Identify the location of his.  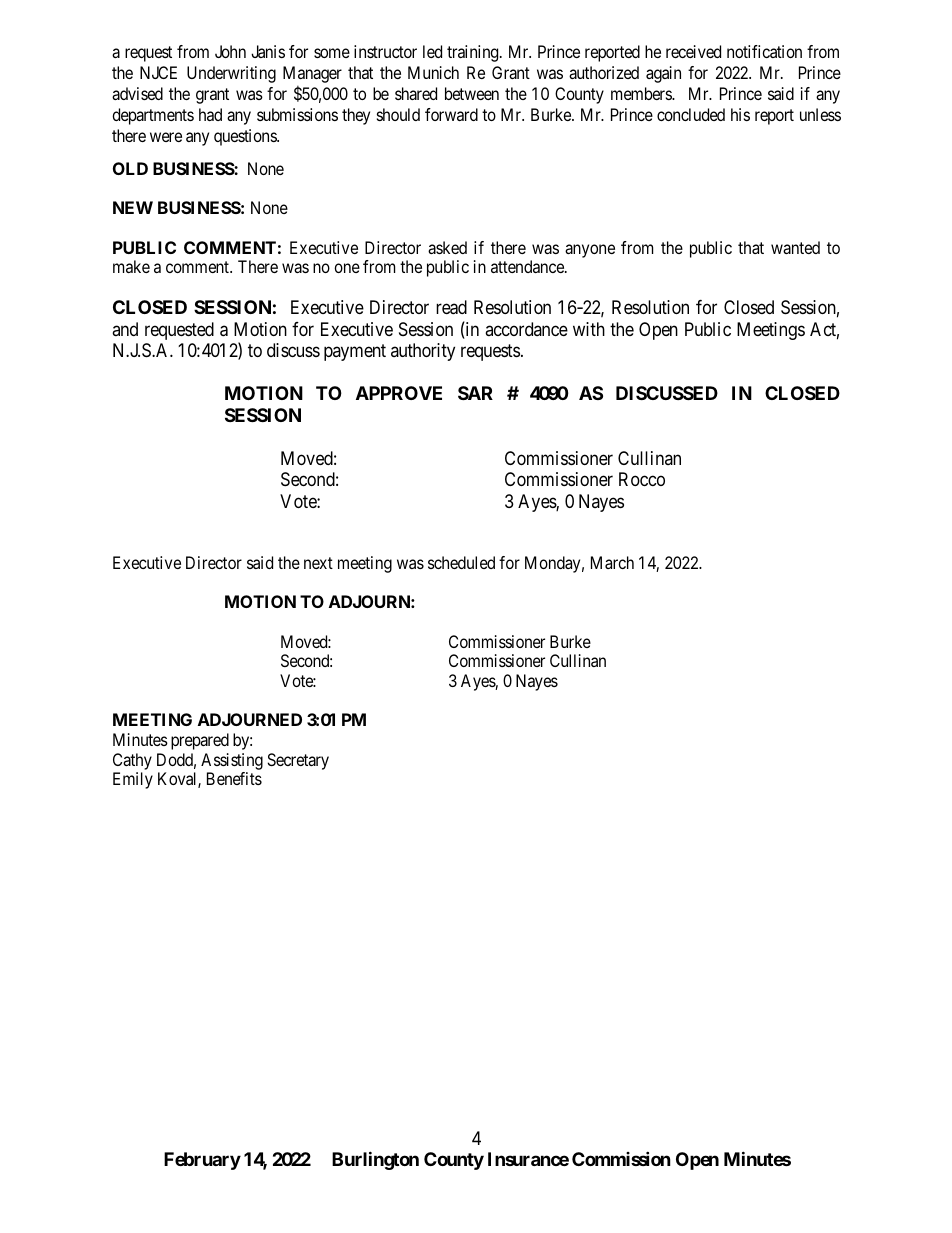
(740, 114).
